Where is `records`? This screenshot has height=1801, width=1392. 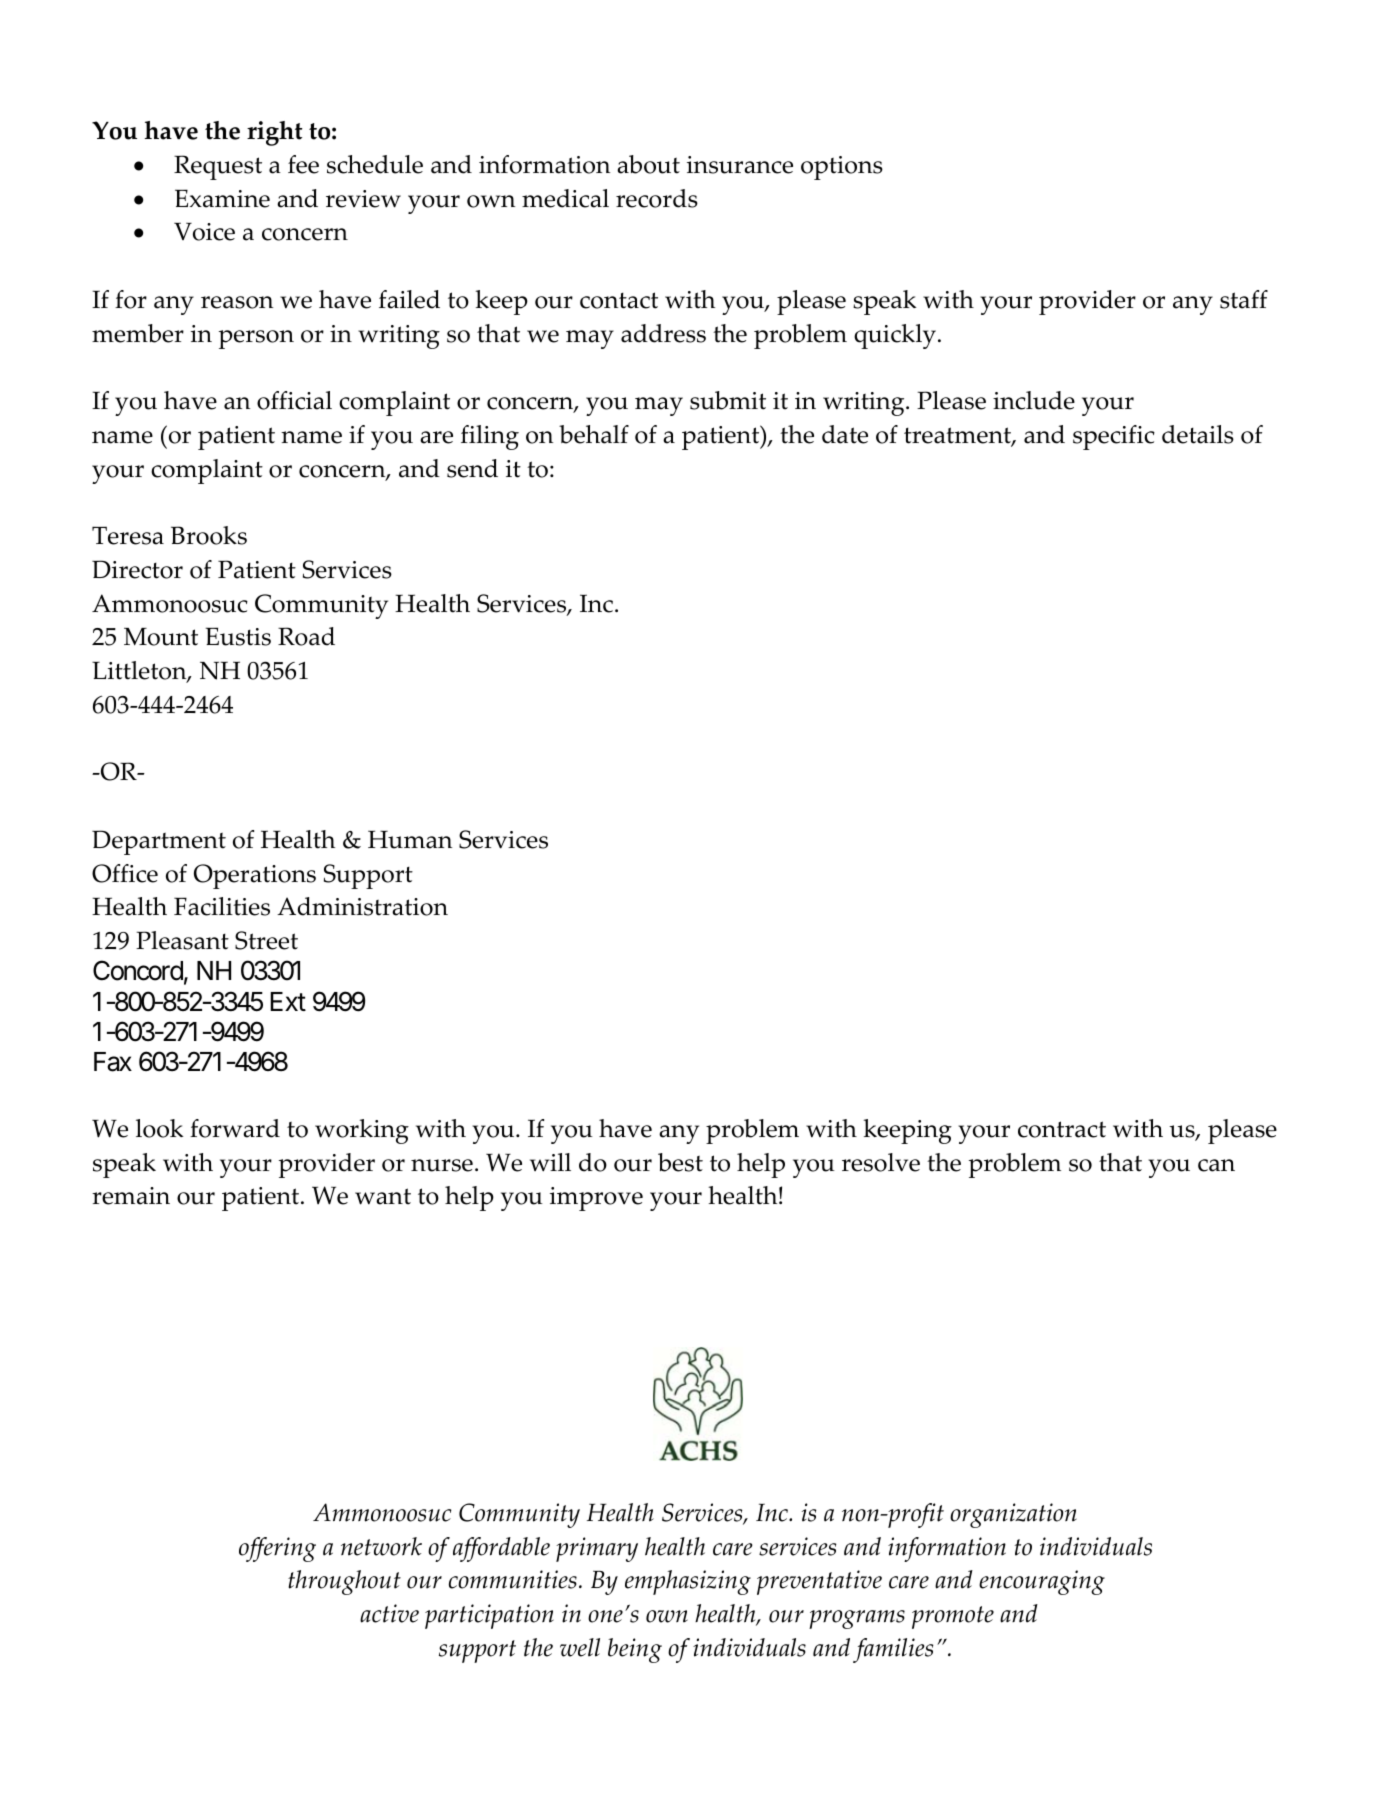 records is located at coordinates (657, 198).
